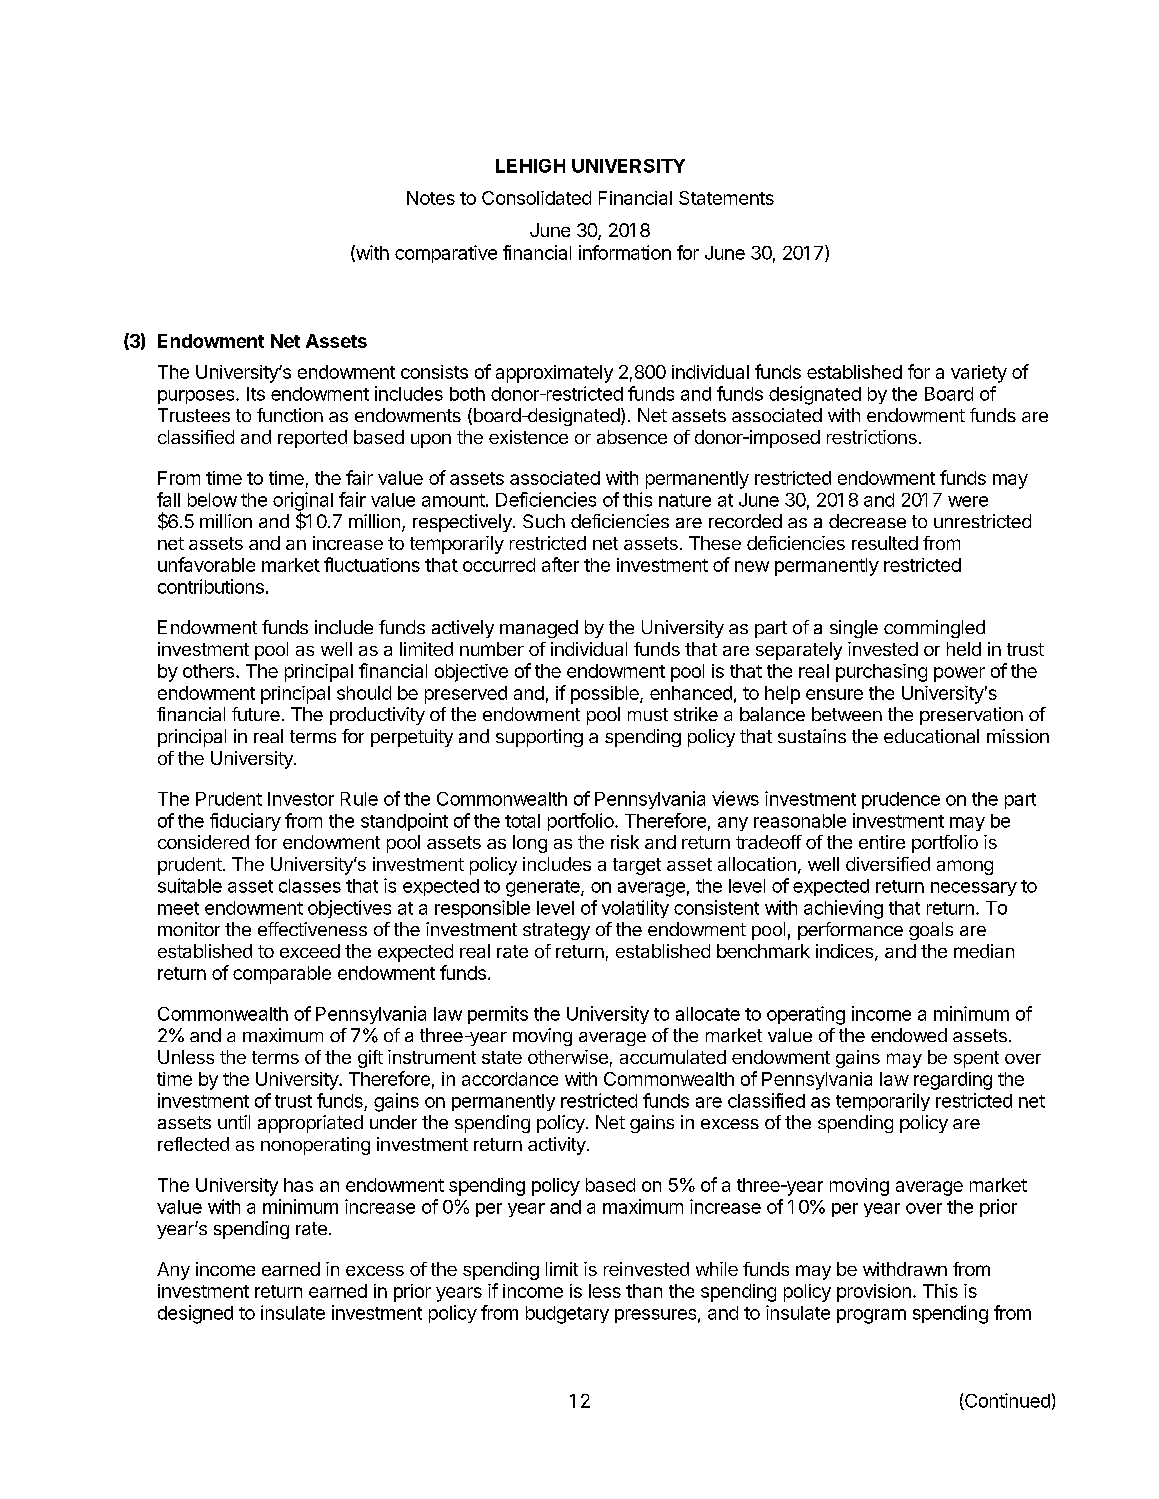 The width and height of the image is (1159, 1499). I want to click on Notes, so click(431, 198).
